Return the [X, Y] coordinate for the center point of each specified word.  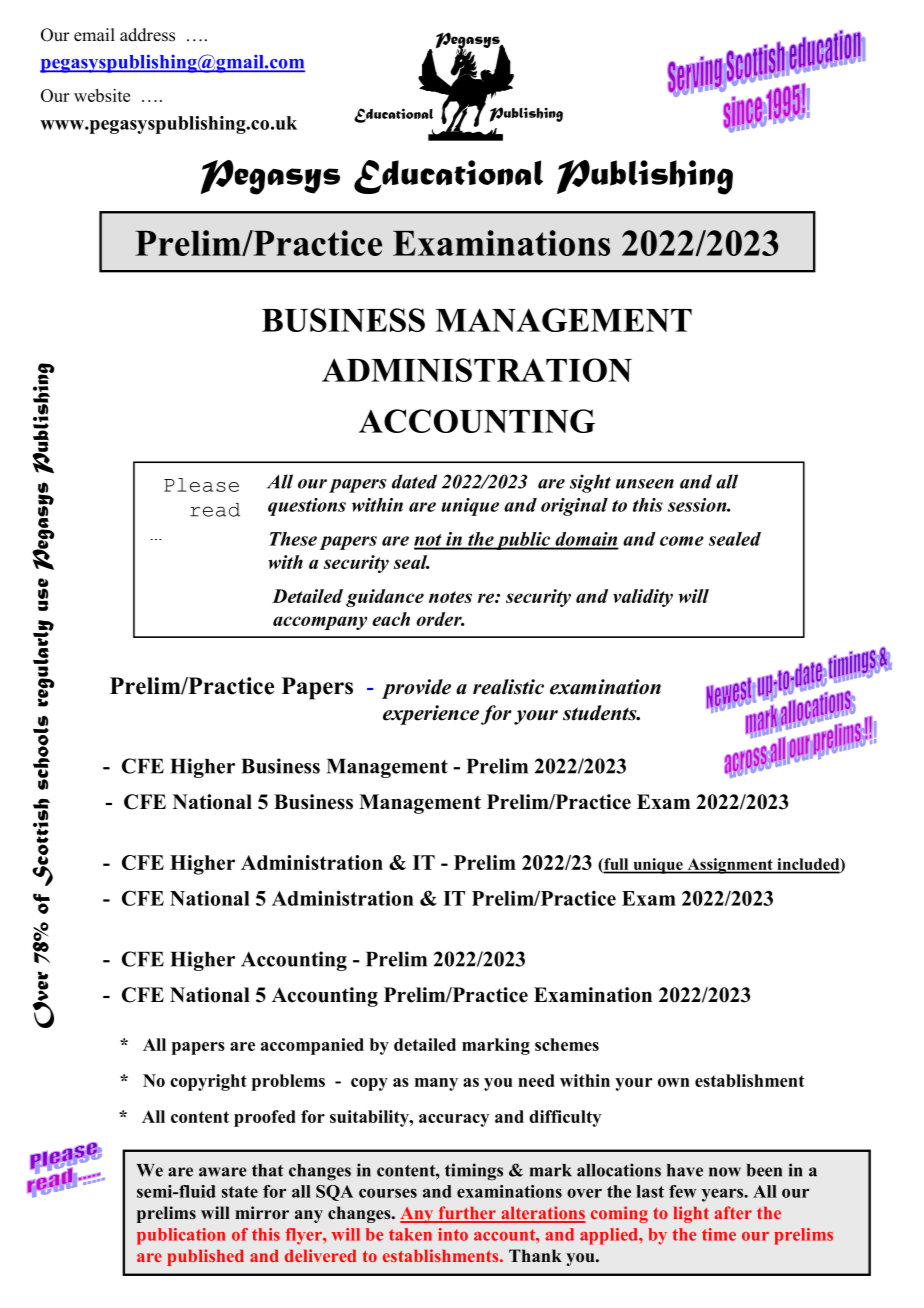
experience [431, 715]
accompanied [312, 1046]
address [147, 35]
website [102, 95]
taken [410, 1234]
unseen [645, 484]
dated [414, 481]
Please [201, 485]
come [682, 541]
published [205, 1257]
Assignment [730, 866]
